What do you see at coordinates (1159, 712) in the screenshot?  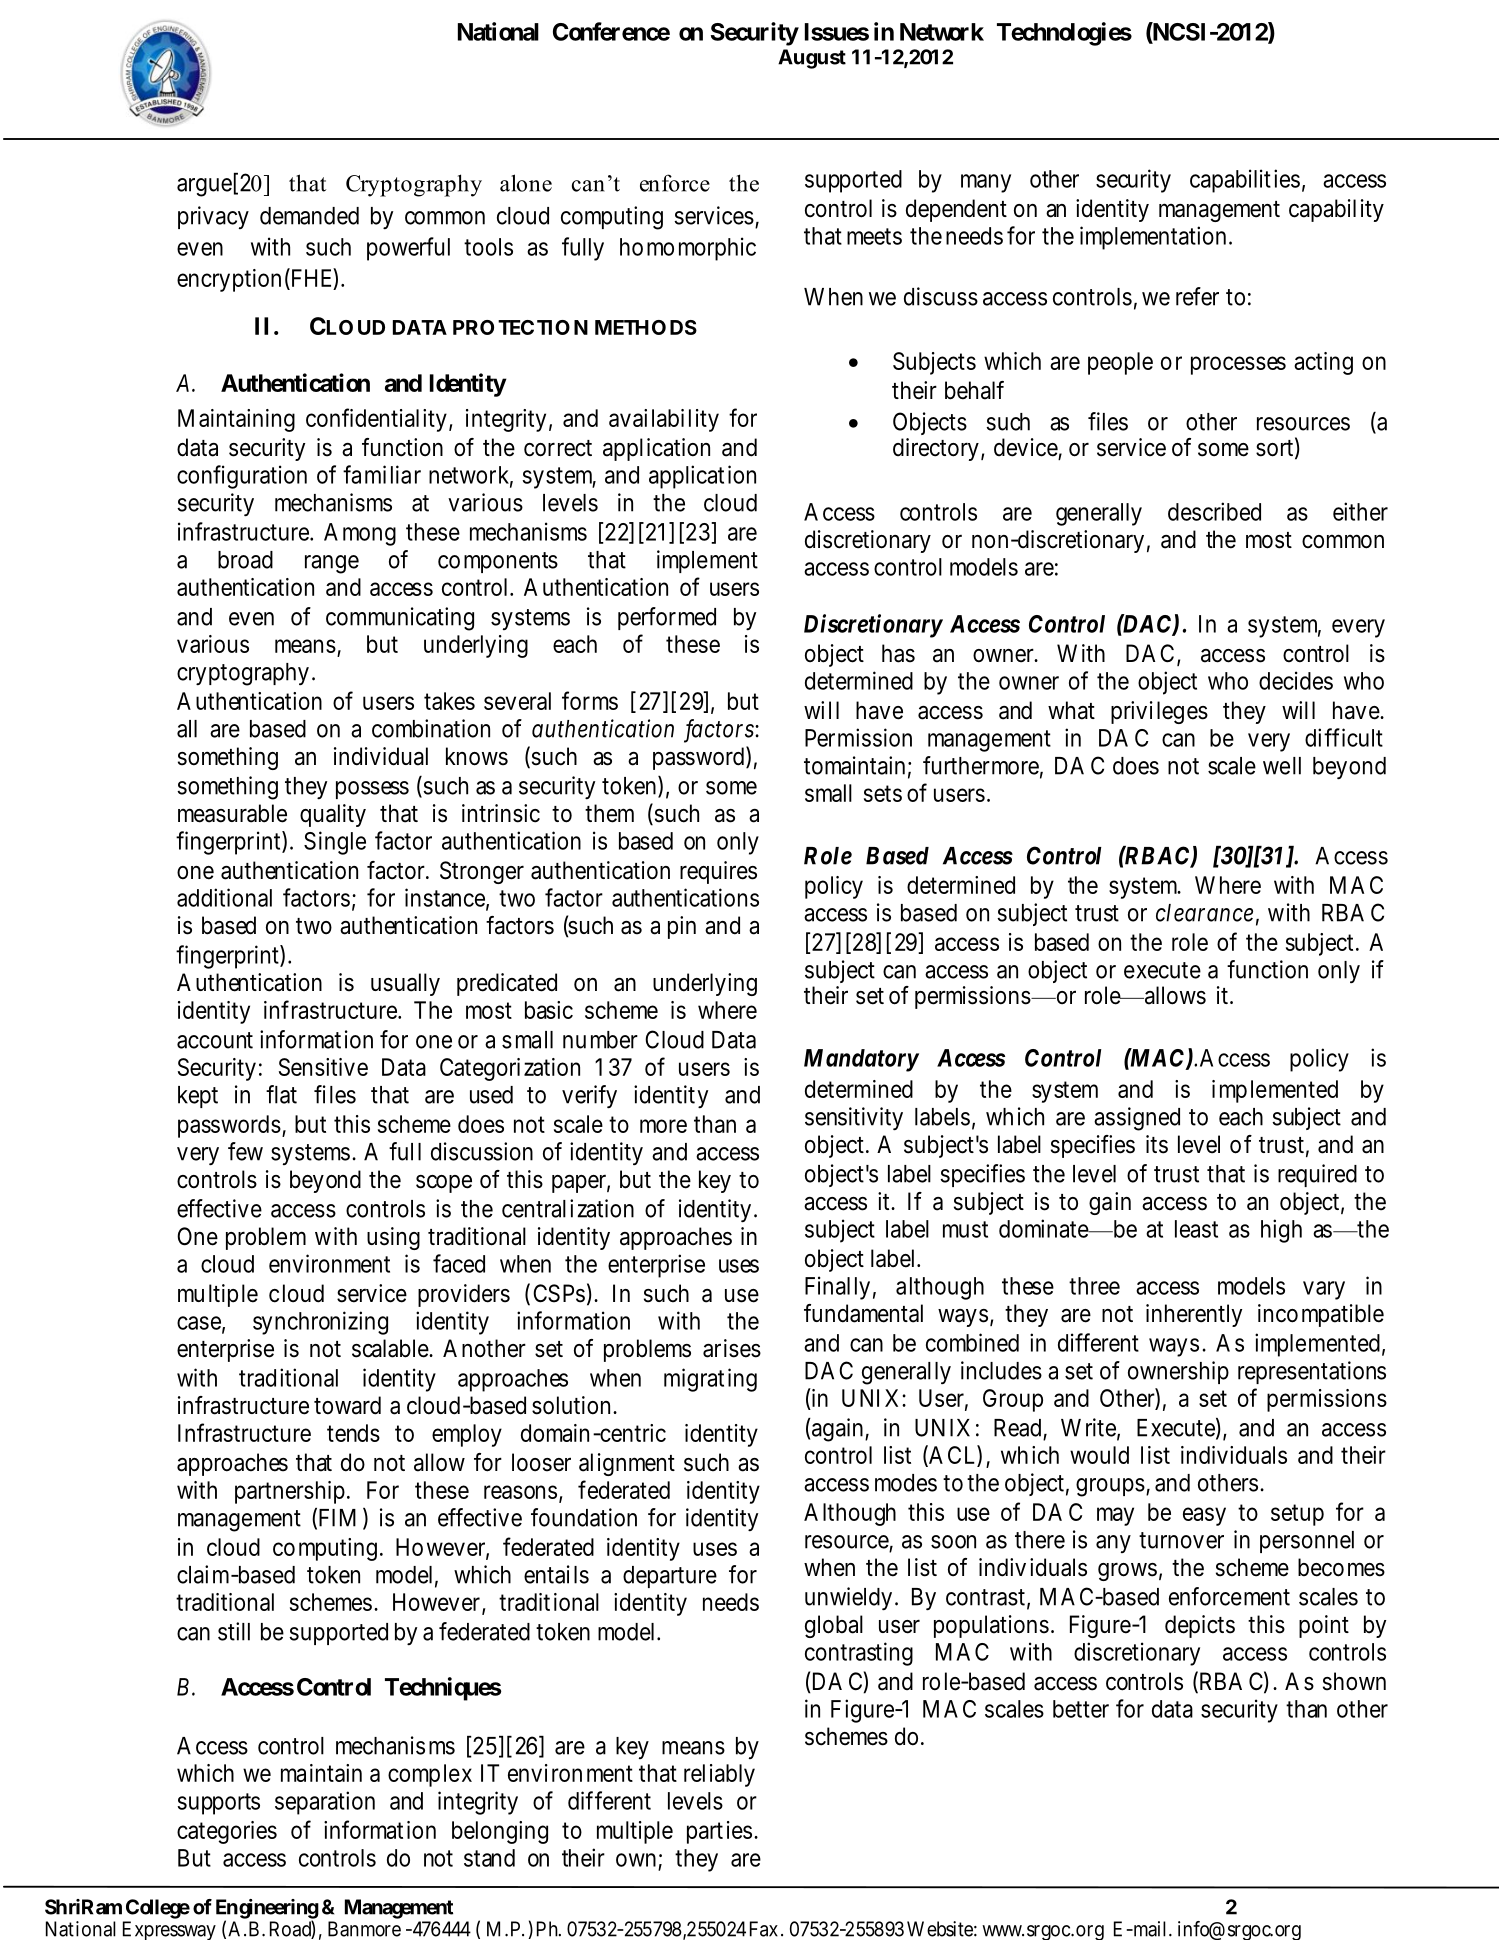 I see `privileges` at bounding box center [1159, 712].
